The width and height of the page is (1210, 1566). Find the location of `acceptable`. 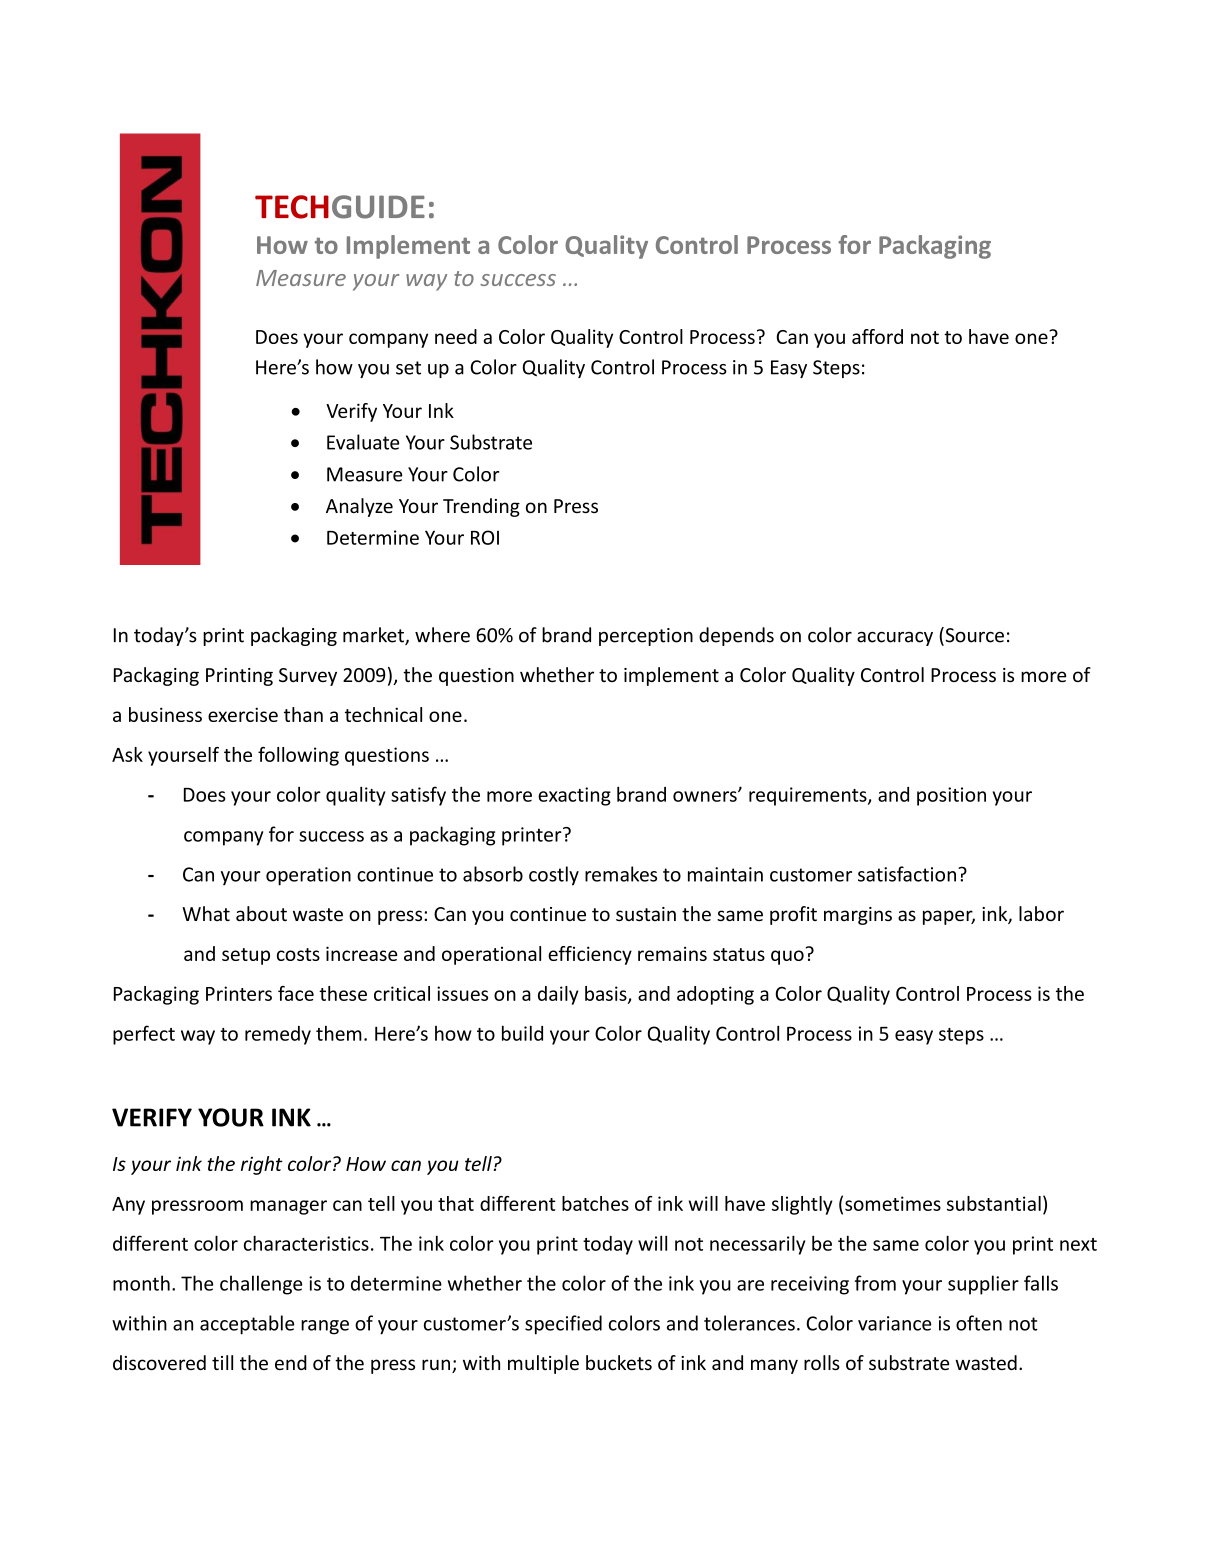

acceptable is located at coordinates (247, 1325).
